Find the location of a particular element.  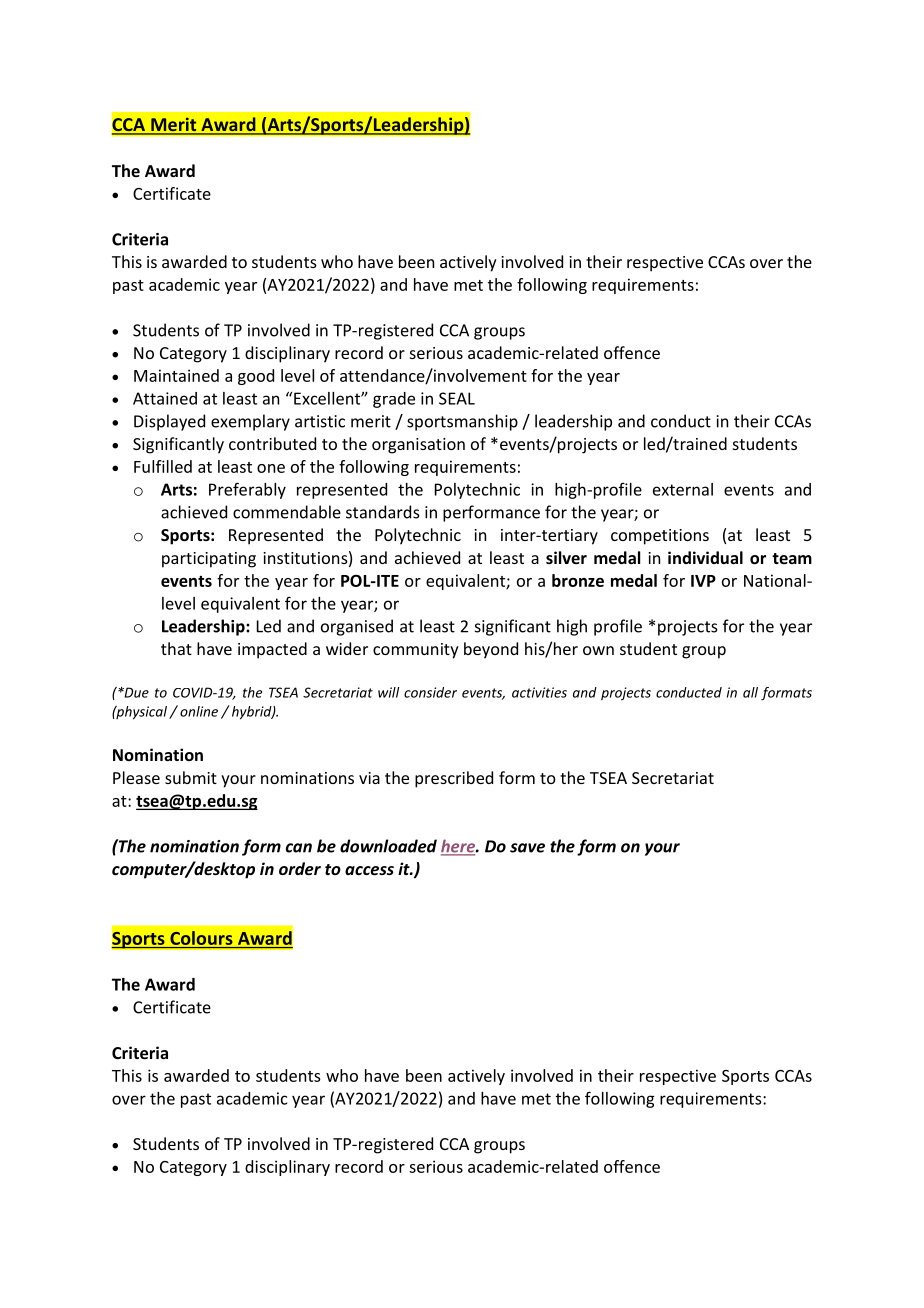

SEAL is located at coordinates (457, 398).
